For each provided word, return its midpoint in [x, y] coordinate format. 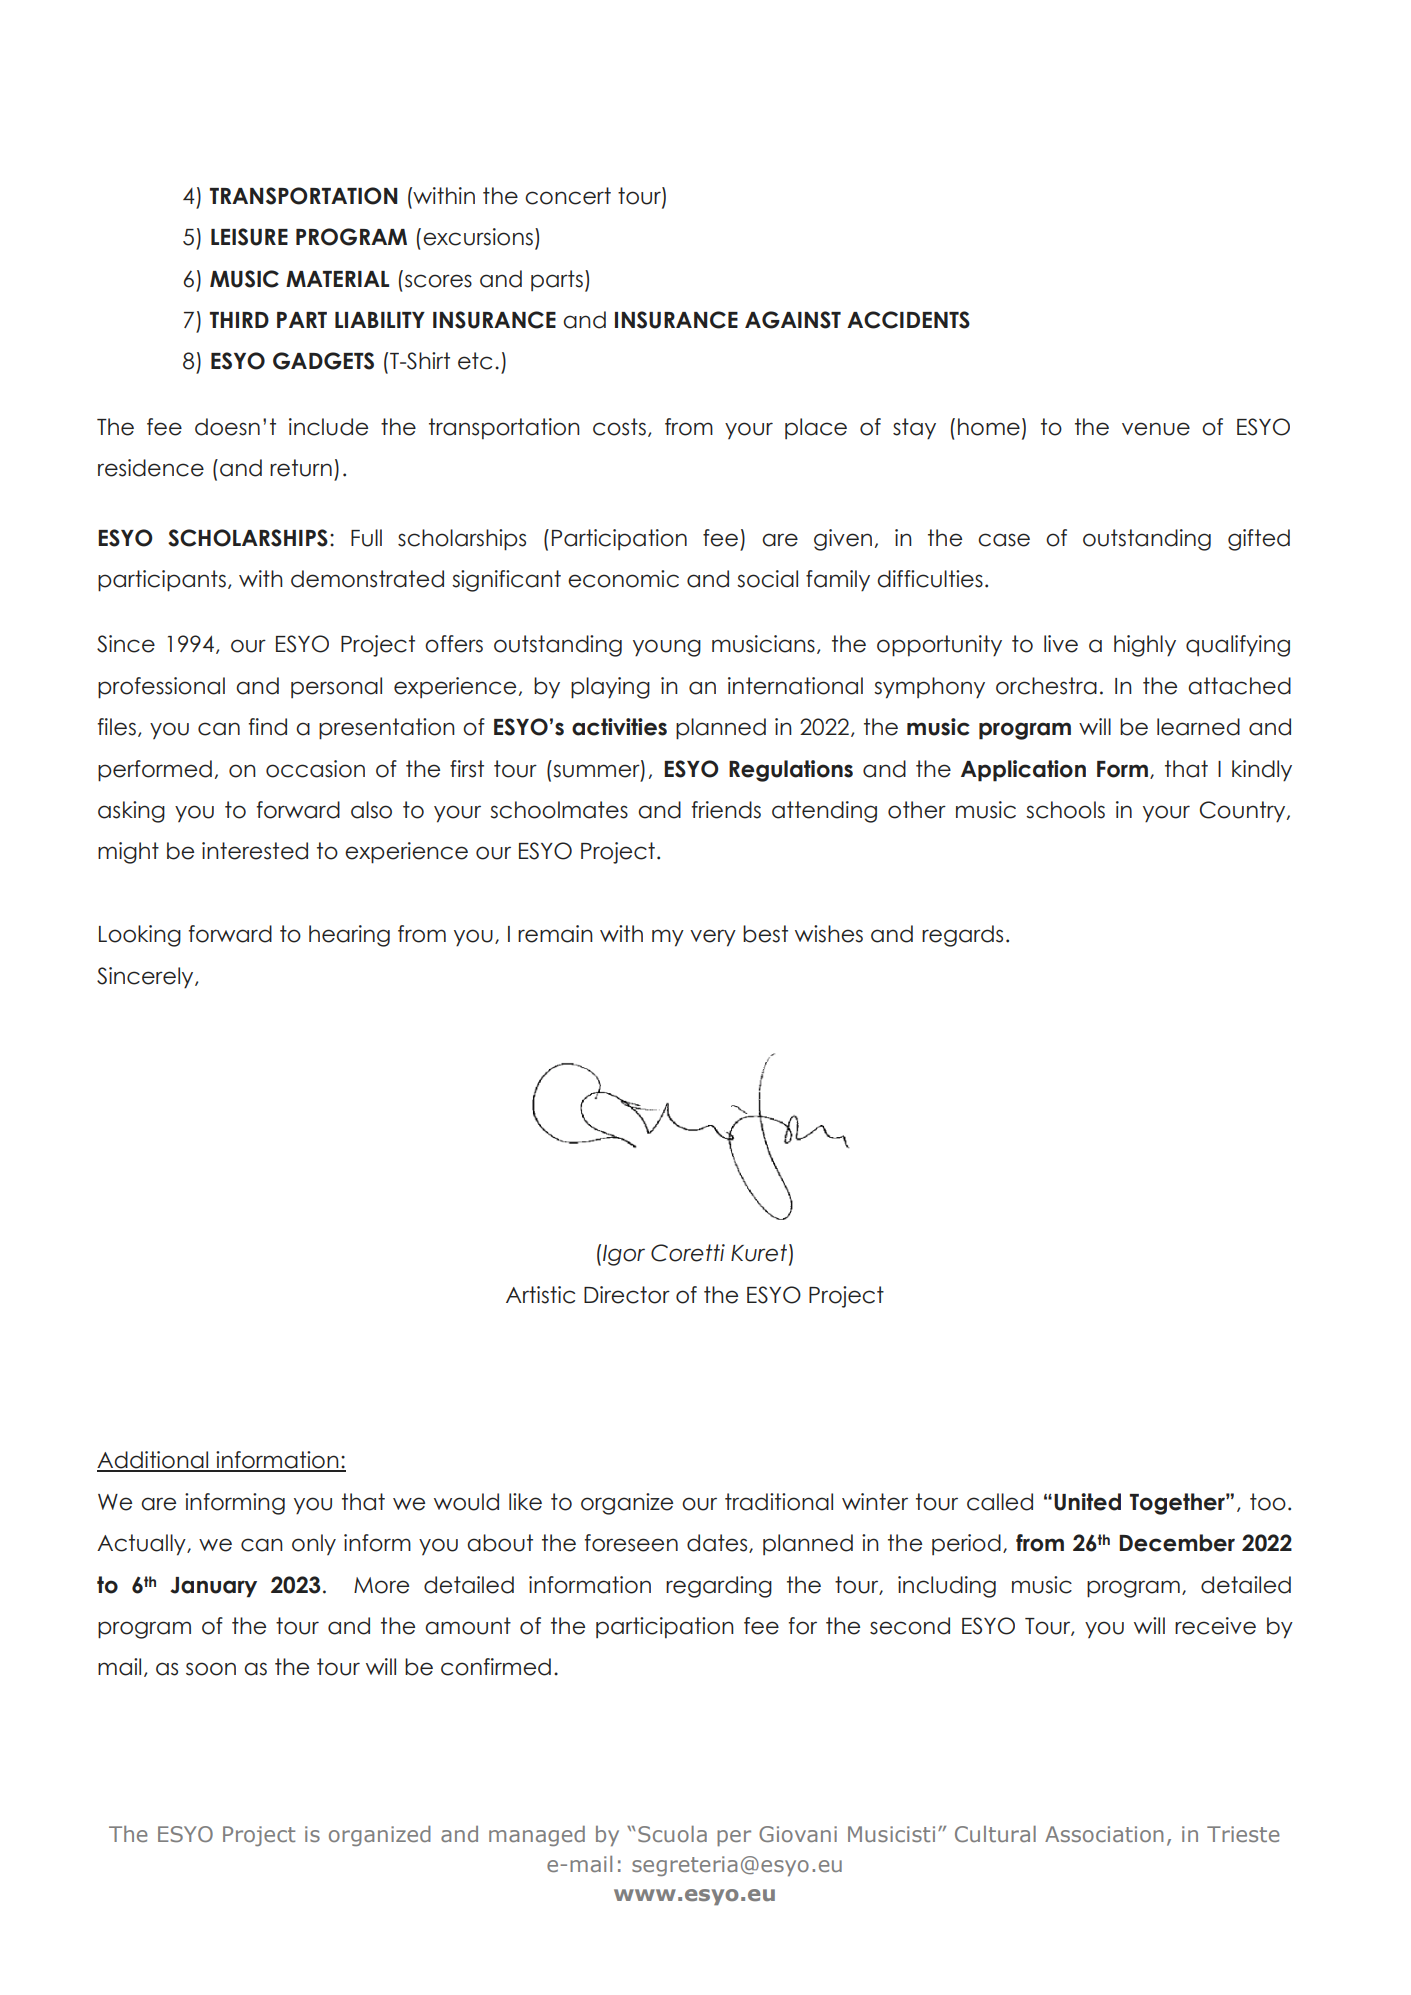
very [713, 938]
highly [1145, 646]
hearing [349, 936]
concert [568, 196]
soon [211, 1669]
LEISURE [249, 237]
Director [627, 1295]
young [667, 648]
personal [336, 687]
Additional [154, 1461]
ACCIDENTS [908, 320]
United [1087, 1502]
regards [962, 936]
